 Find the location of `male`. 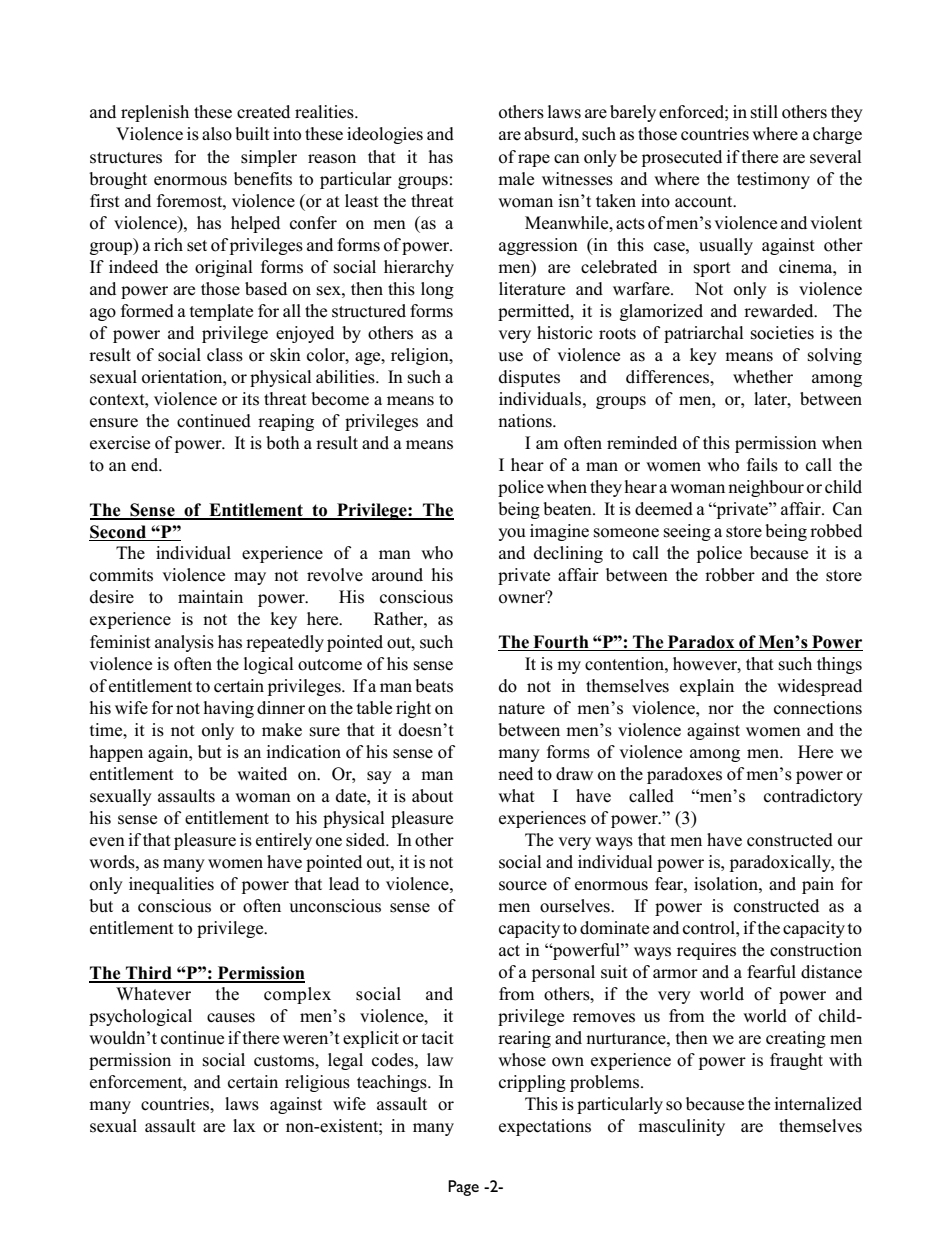

male is located at coordinates (516, 179).
